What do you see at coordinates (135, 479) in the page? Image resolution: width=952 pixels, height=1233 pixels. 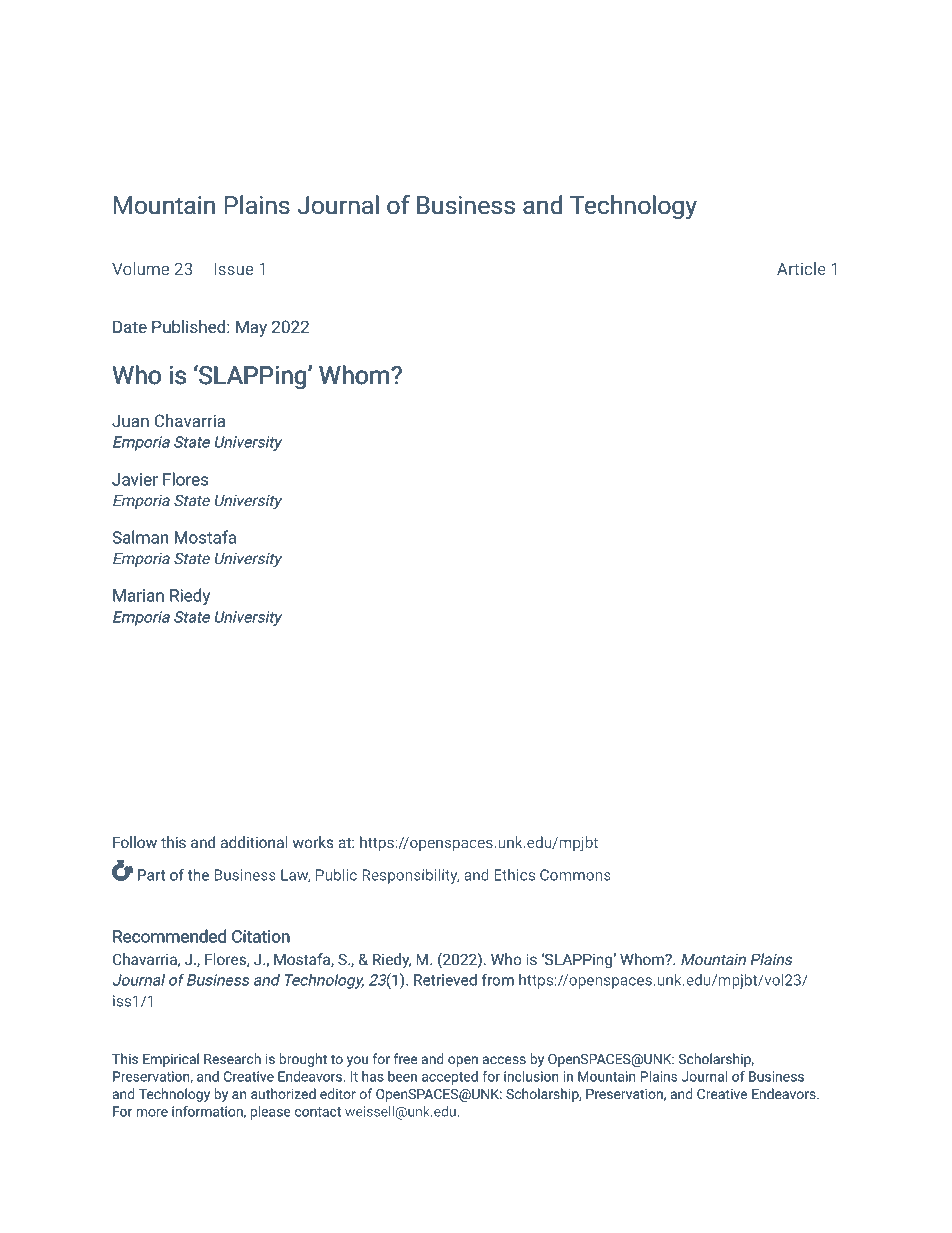 I see `Javier` at bounding box center [135, 479].
